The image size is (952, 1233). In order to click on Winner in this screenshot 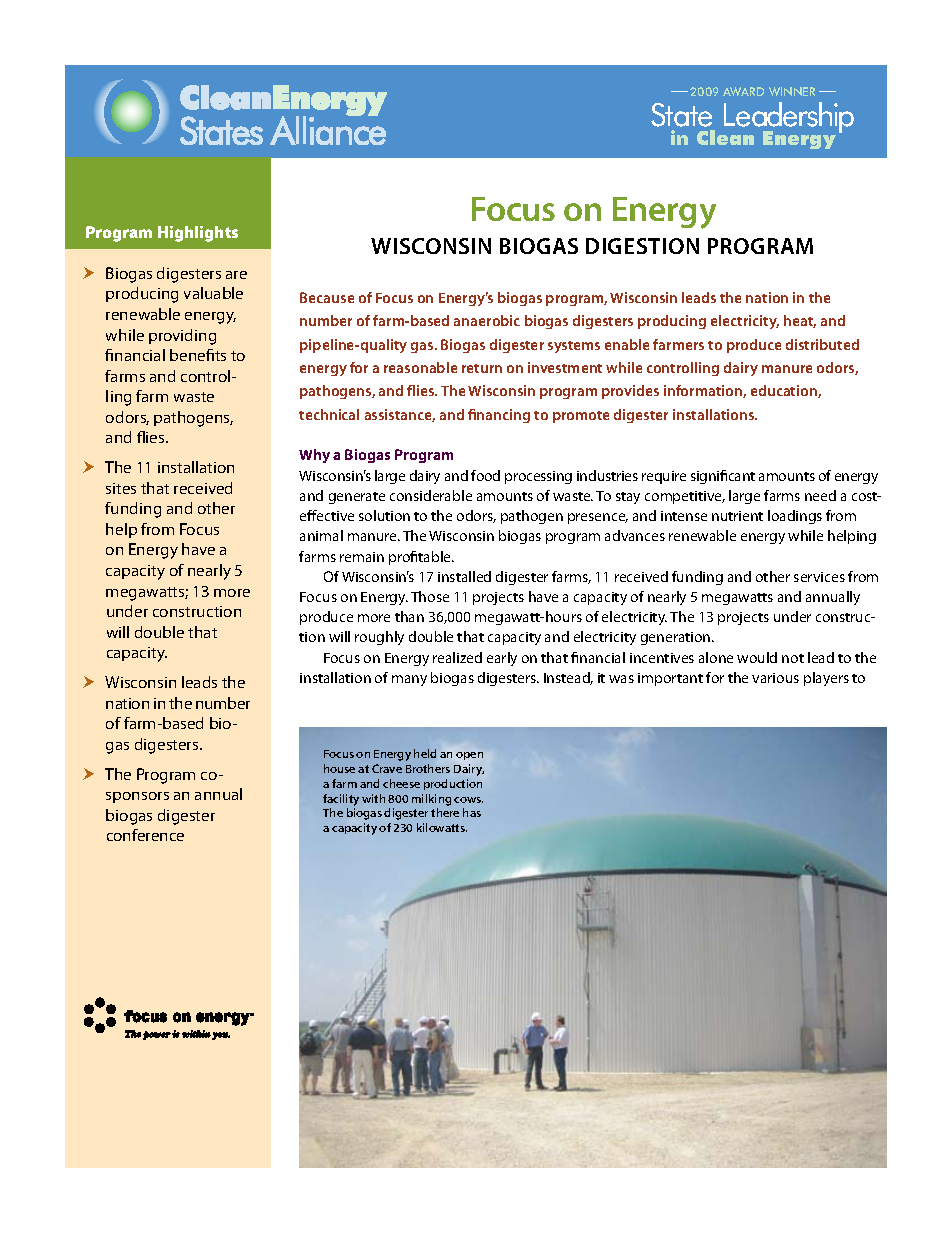, I will do `click(792, 91)`.
